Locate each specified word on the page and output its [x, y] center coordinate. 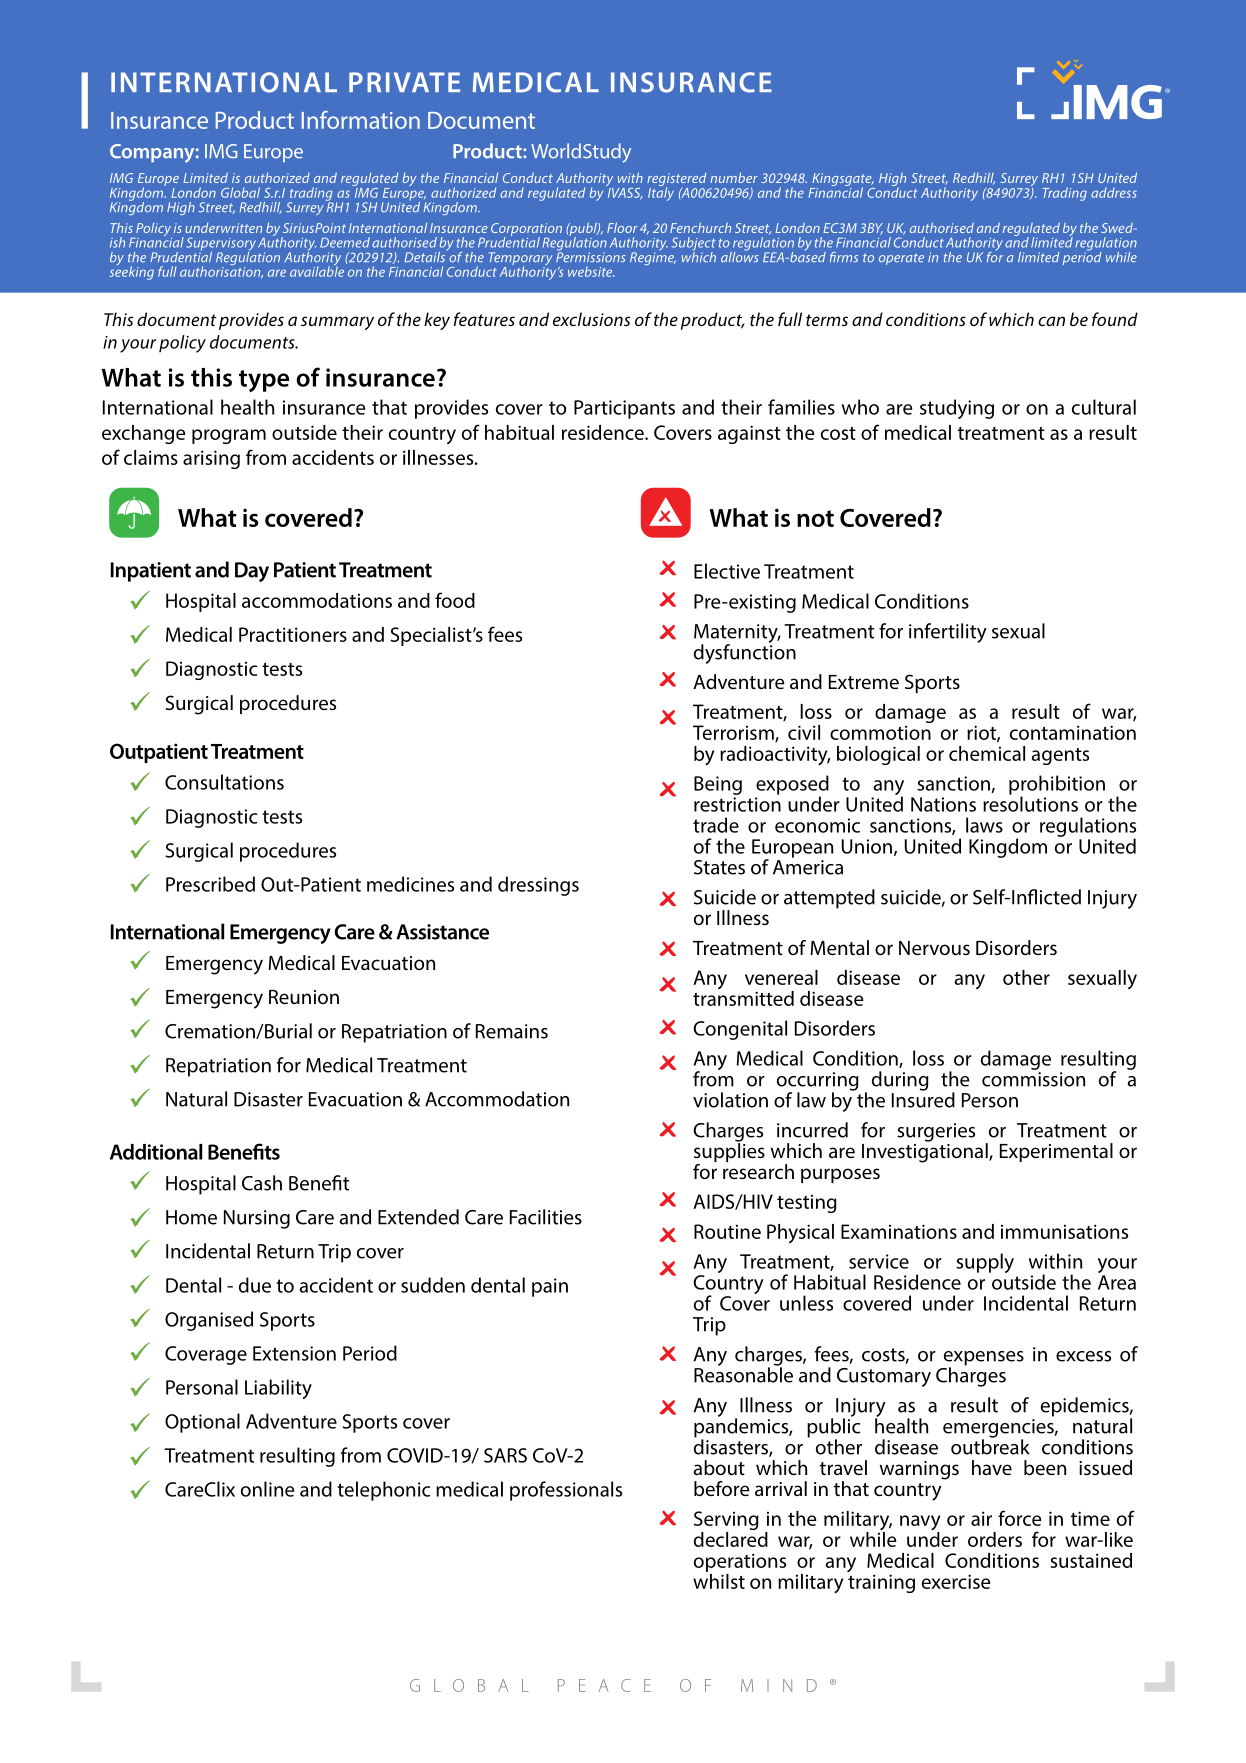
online [267, 1489]
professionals [566, 1491]
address [1114, 192]
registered [676, 181]
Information [361, 120]
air [981, 1518]
